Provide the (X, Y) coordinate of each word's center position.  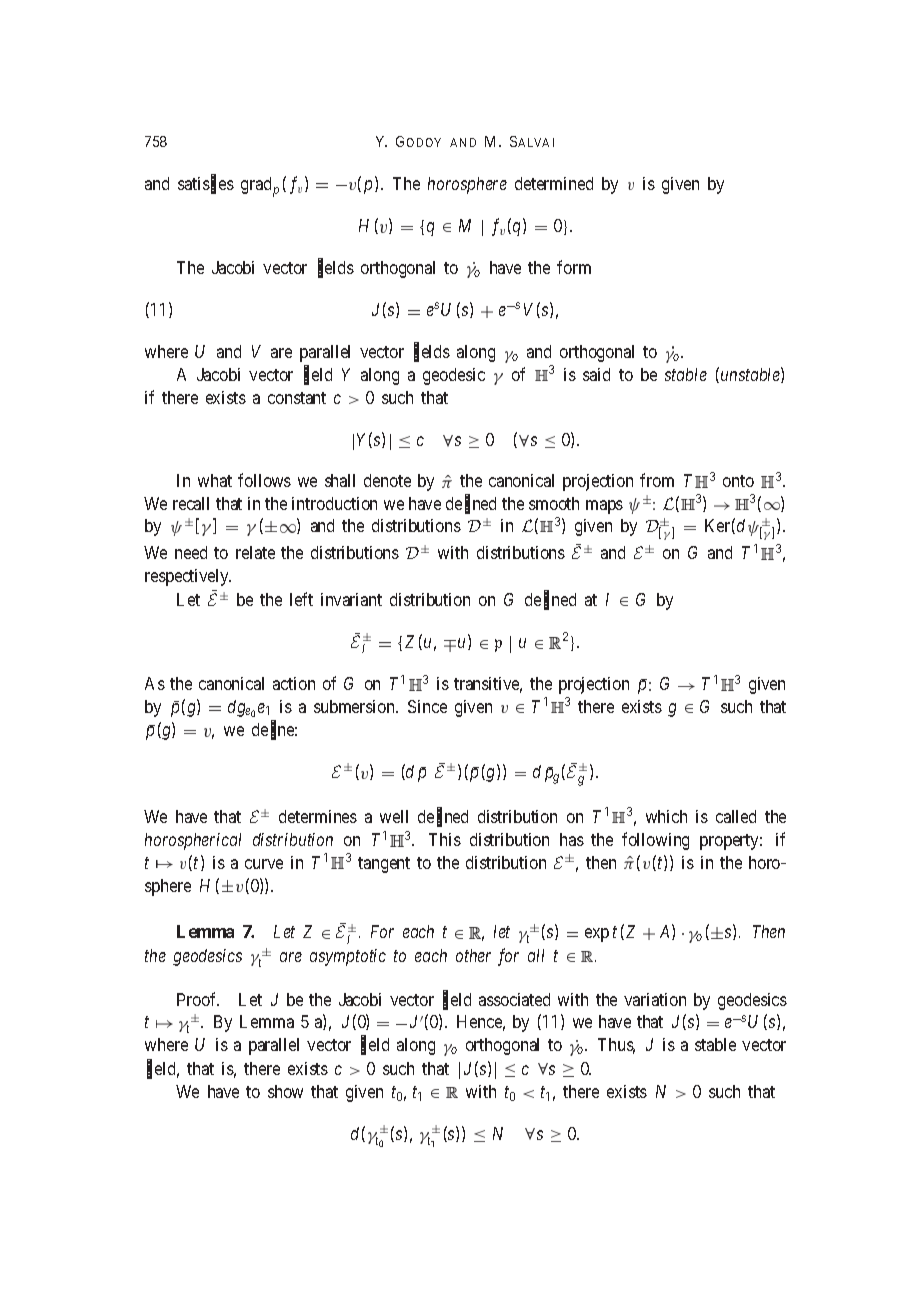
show (285, 1091)
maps (604, 507)
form (574, 267)
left (301, 599)
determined (554, 183)
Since (427, 706)
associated (514, 999)
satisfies (206, 184)
